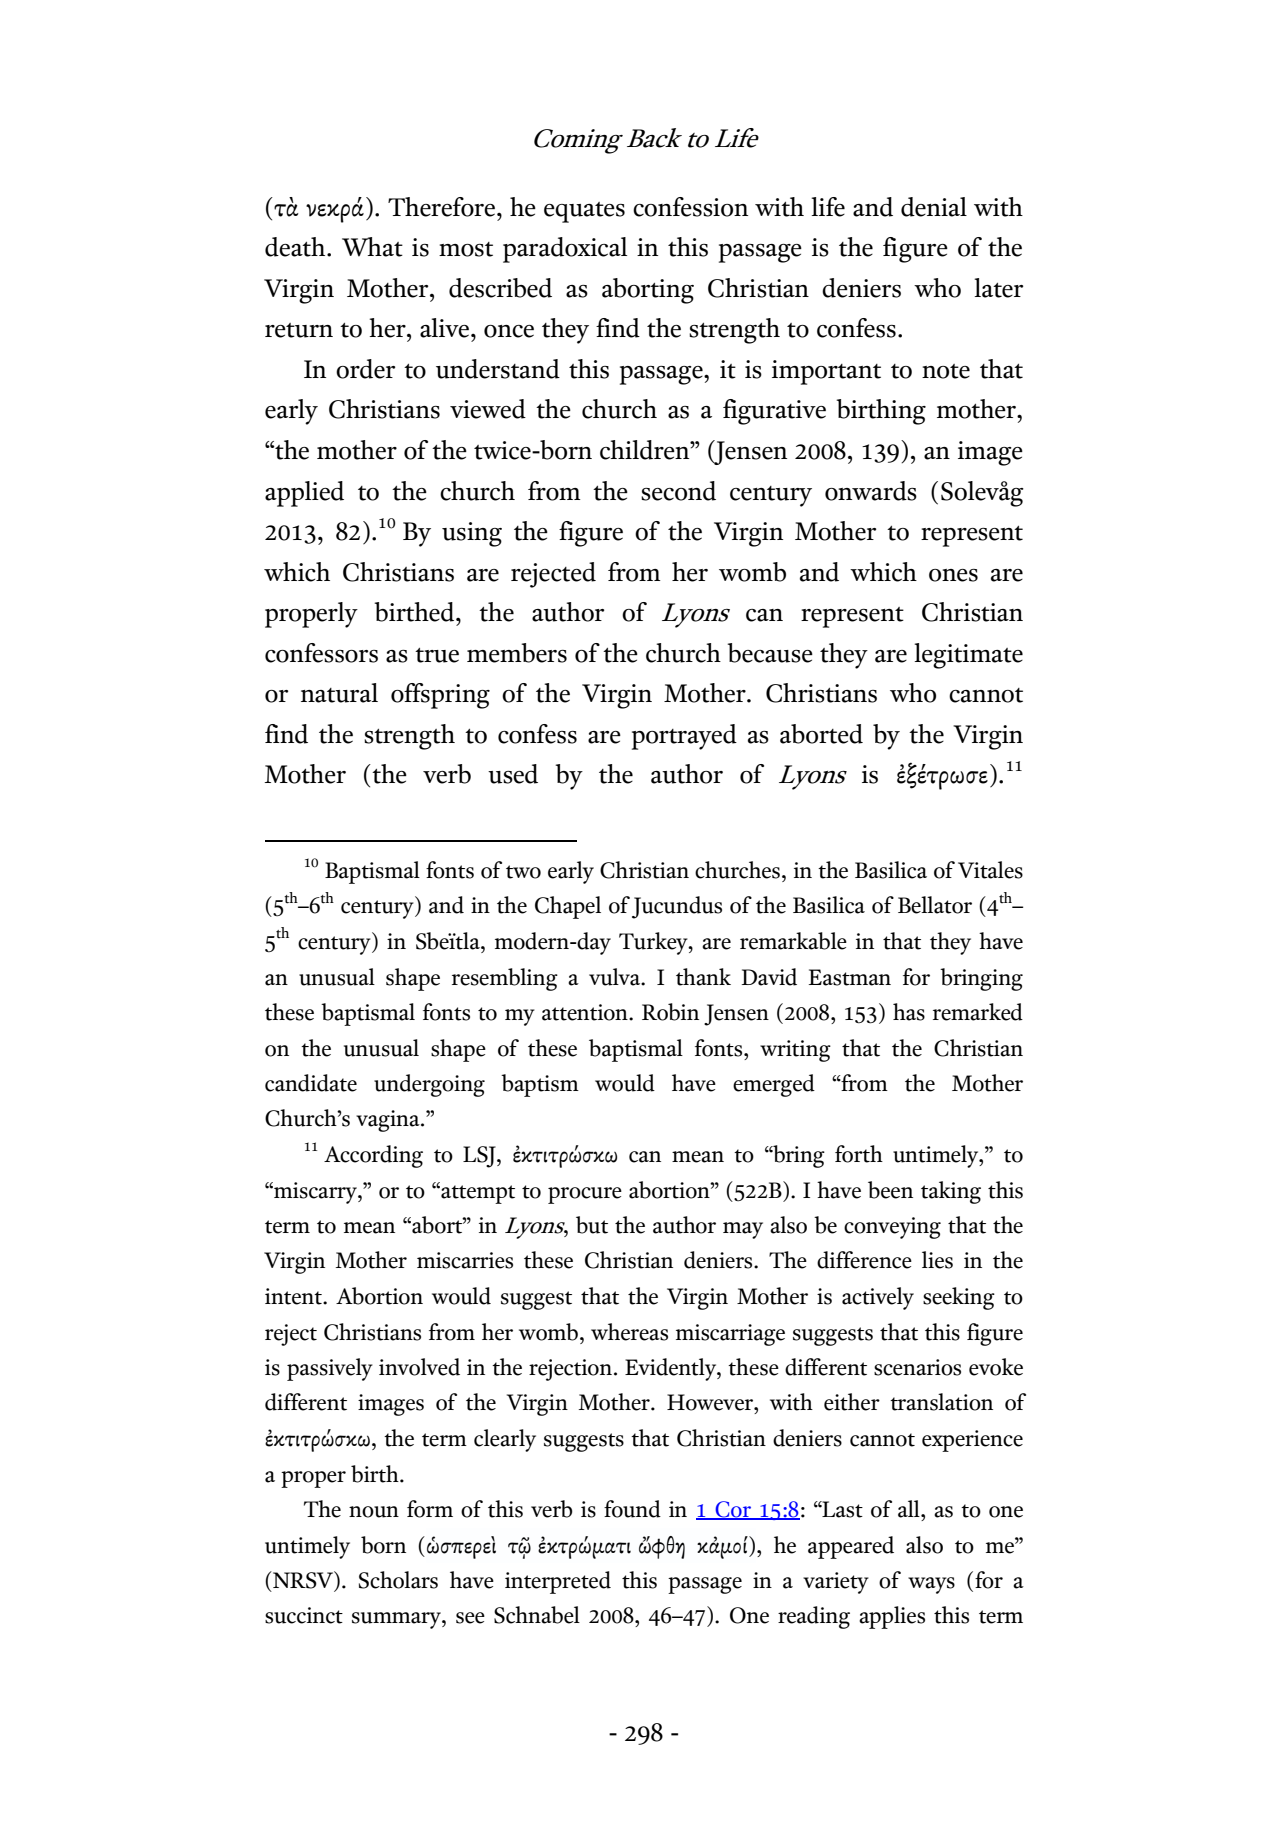 The image size is (1288, 1821). Describe the element at coordinates (953, 575) in the screenshot. I see `ones` at that location.
